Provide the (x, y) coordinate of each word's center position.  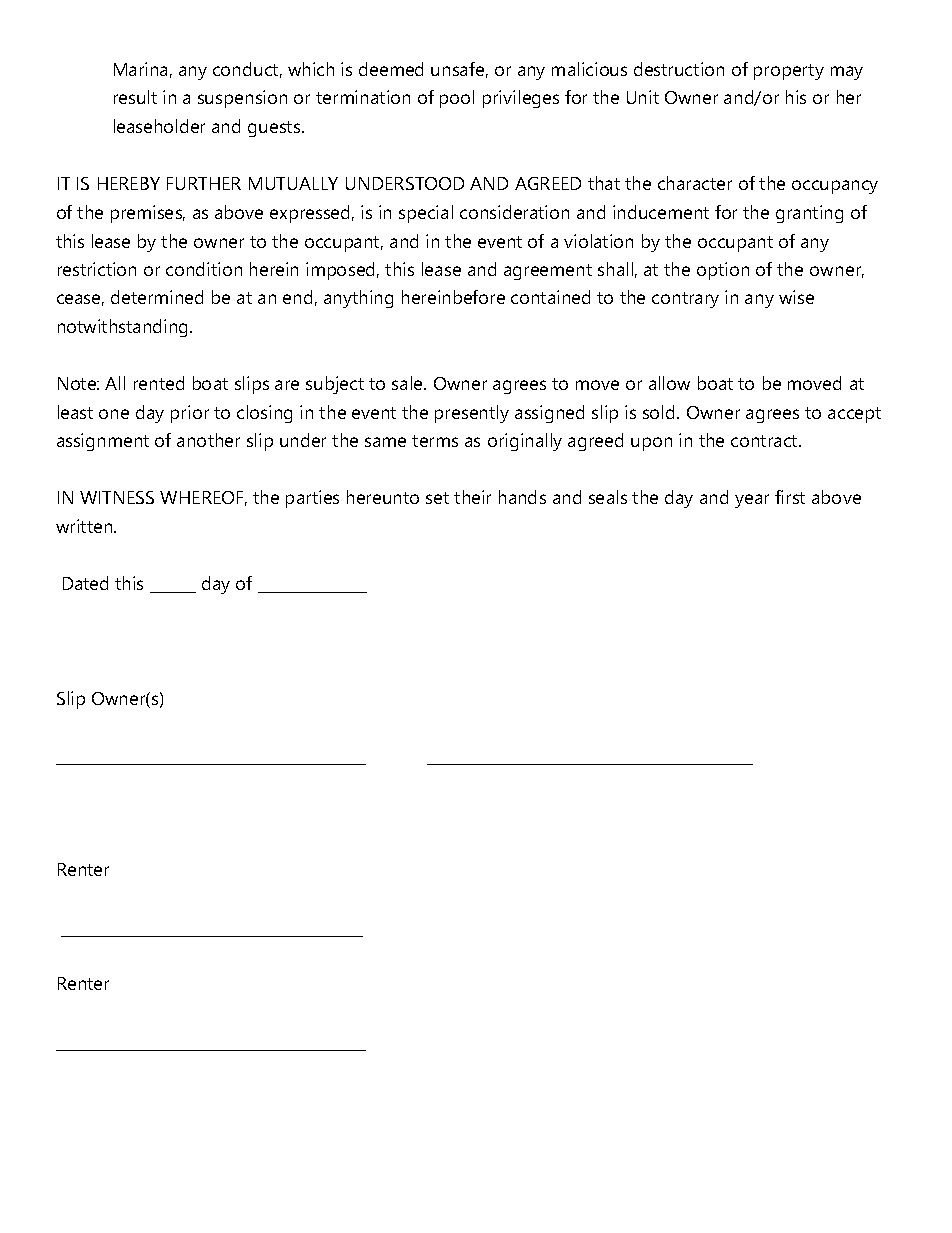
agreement (548, 272)
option (723, 271)
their (472, 497)
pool (457, 99)
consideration (514, 212)
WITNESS (117, 497)
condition (204, 269)
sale (408, 383)
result (135, 97)
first (790, 497)
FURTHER (204, 183)
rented (159, 383)
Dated (85, 583)
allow (669, 383)
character (695, 183)
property (789, 72)
